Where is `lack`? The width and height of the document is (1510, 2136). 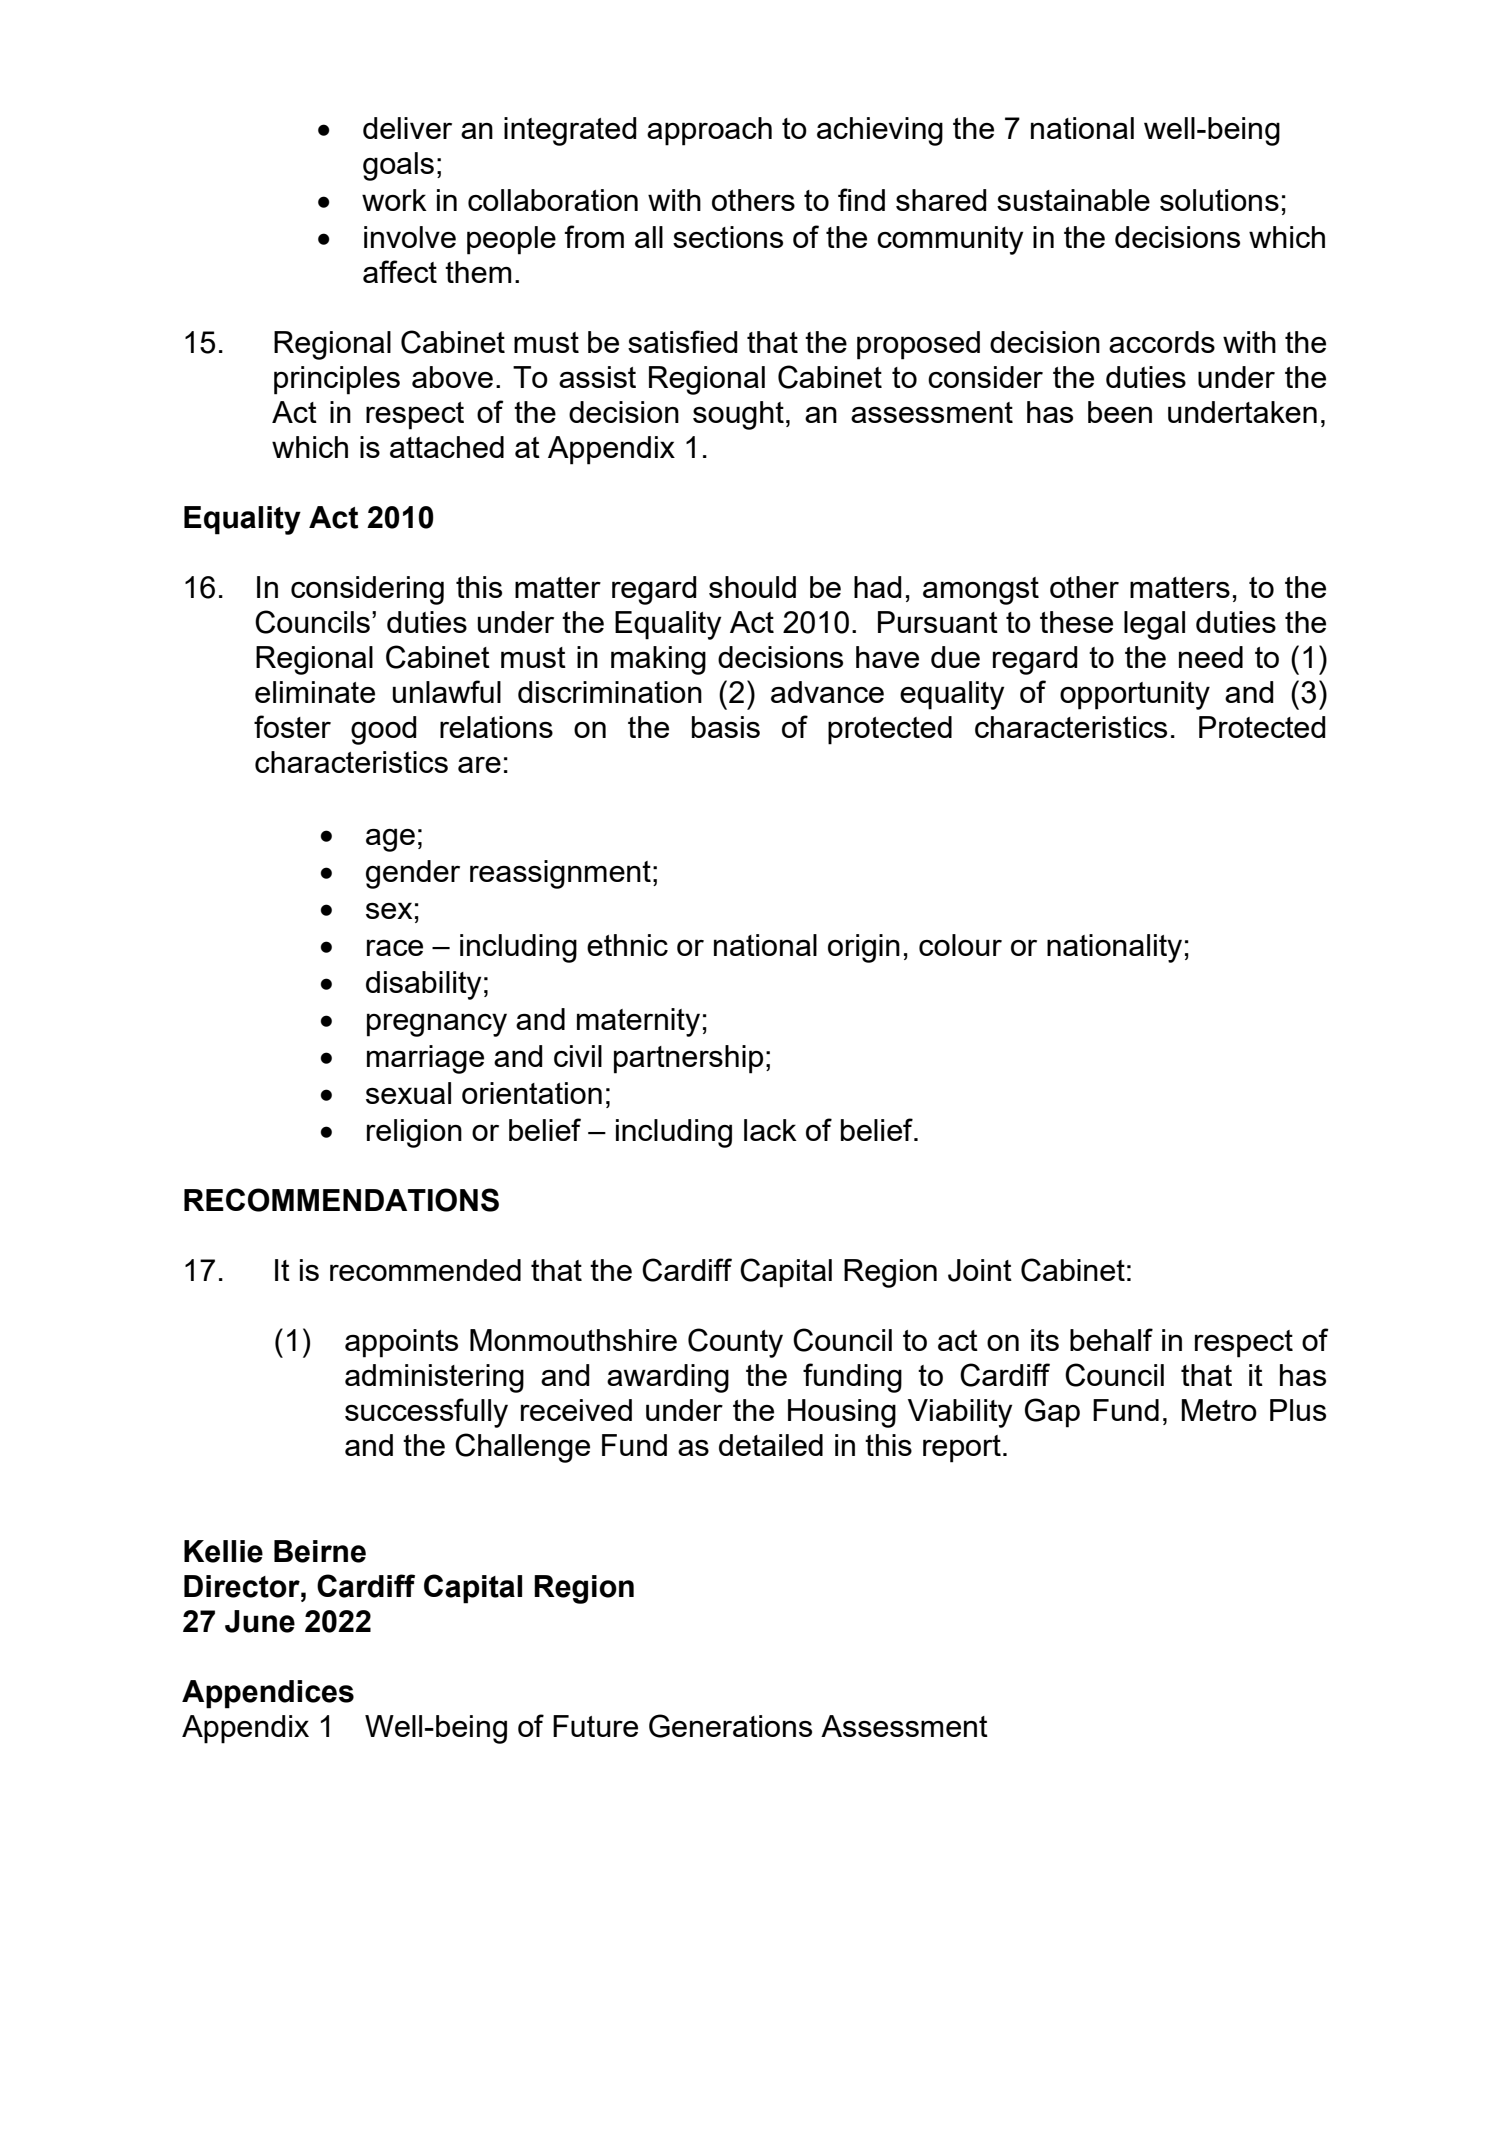
lack is located at coordinates (770, 1130).
